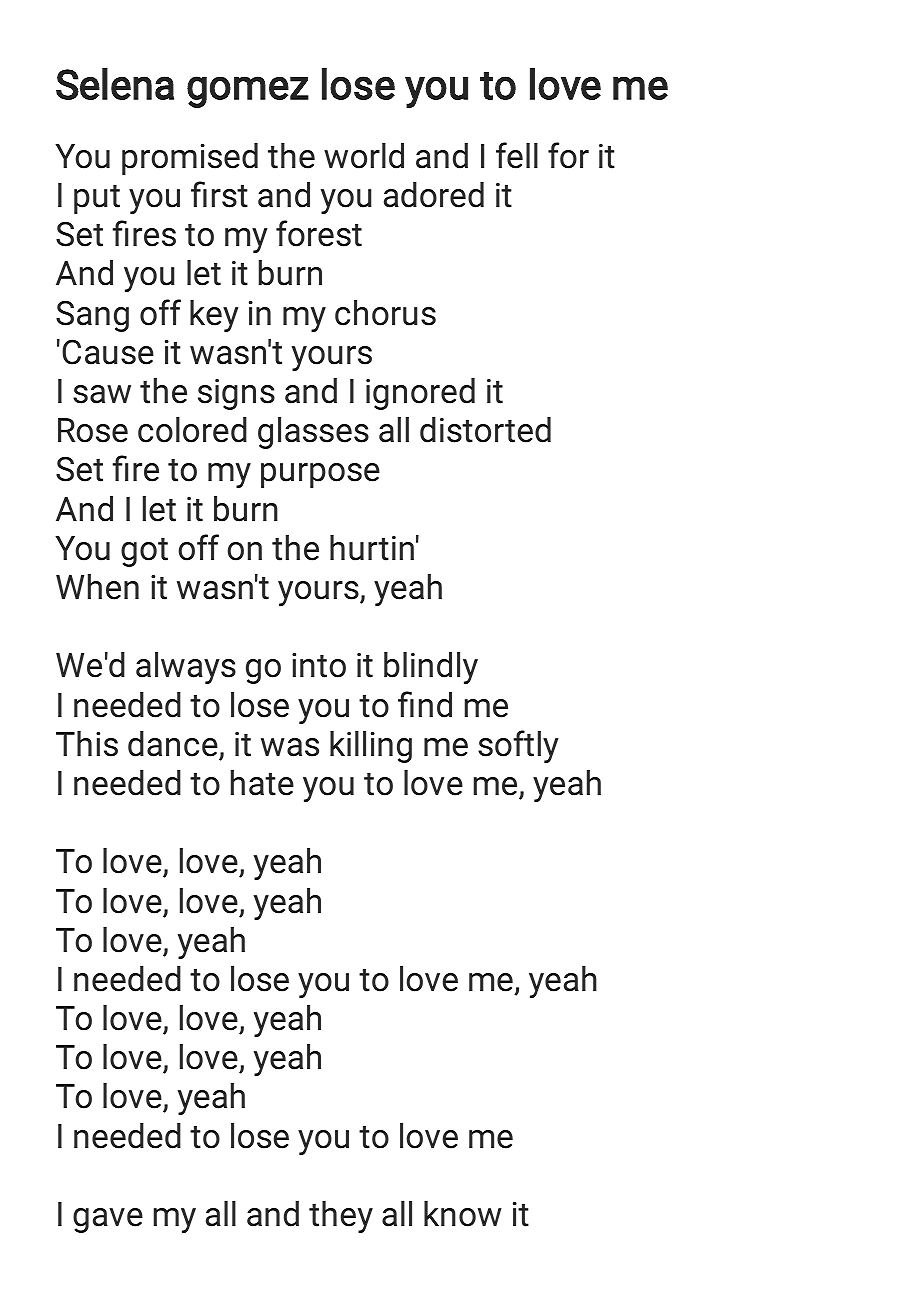 The height and width of the document is (1307, 924). Describe the element at coordinates (102, 394) in the document. I see `saw` at that location.
